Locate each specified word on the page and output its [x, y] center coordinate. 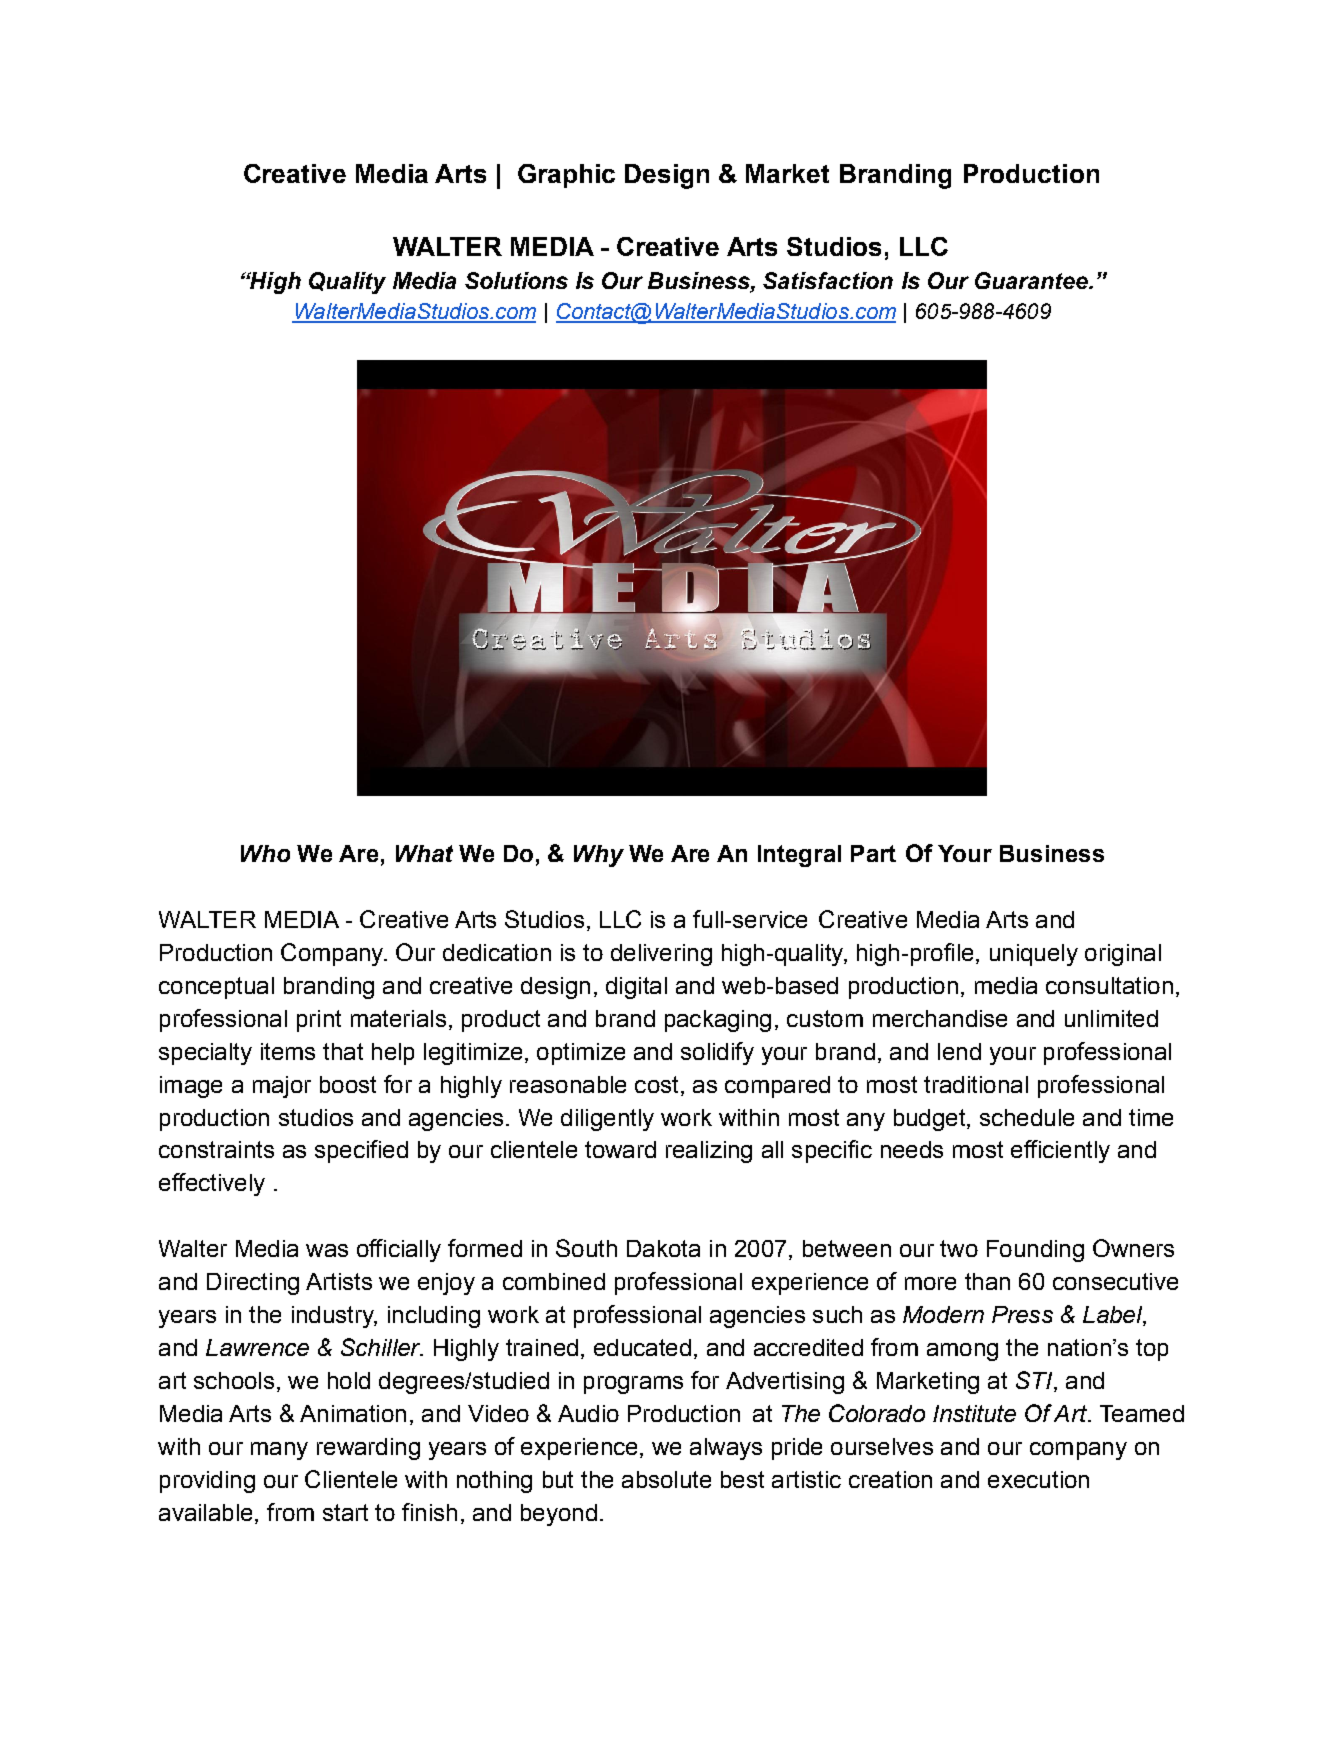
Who [265, 853]
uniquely [1034, 955]
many [279, 1451]
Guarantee [1032, 280]
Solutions [516, 280]
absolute [666, 1479]
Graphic [566, 176]
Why [599, 856]
